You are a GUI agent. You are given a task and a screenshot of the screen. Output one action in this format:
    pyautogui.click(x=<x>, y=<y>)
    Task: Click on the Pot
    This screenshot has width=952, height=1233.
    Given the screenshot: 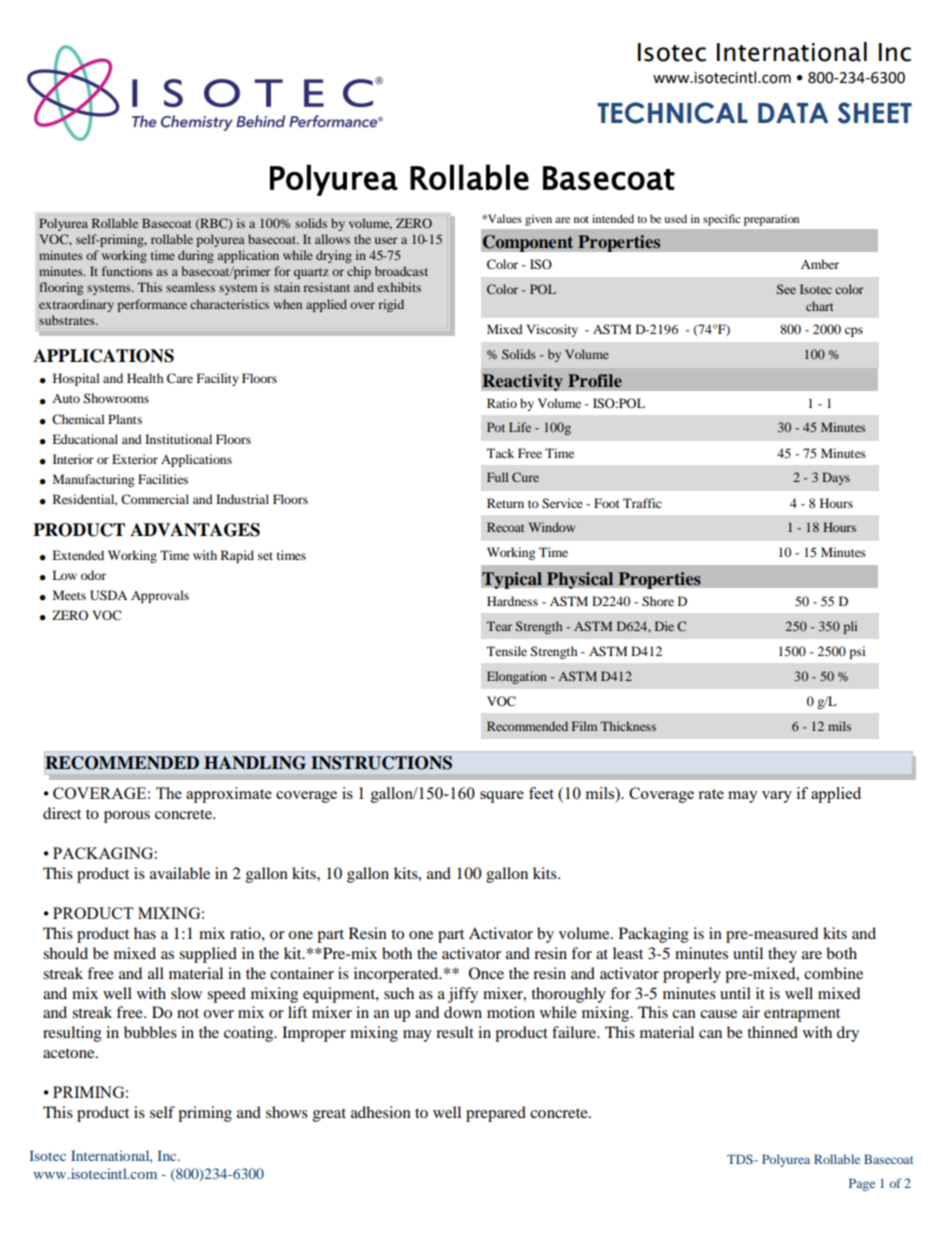 What is the action you would take?
    pyautogui.click(x=496, y=427)
